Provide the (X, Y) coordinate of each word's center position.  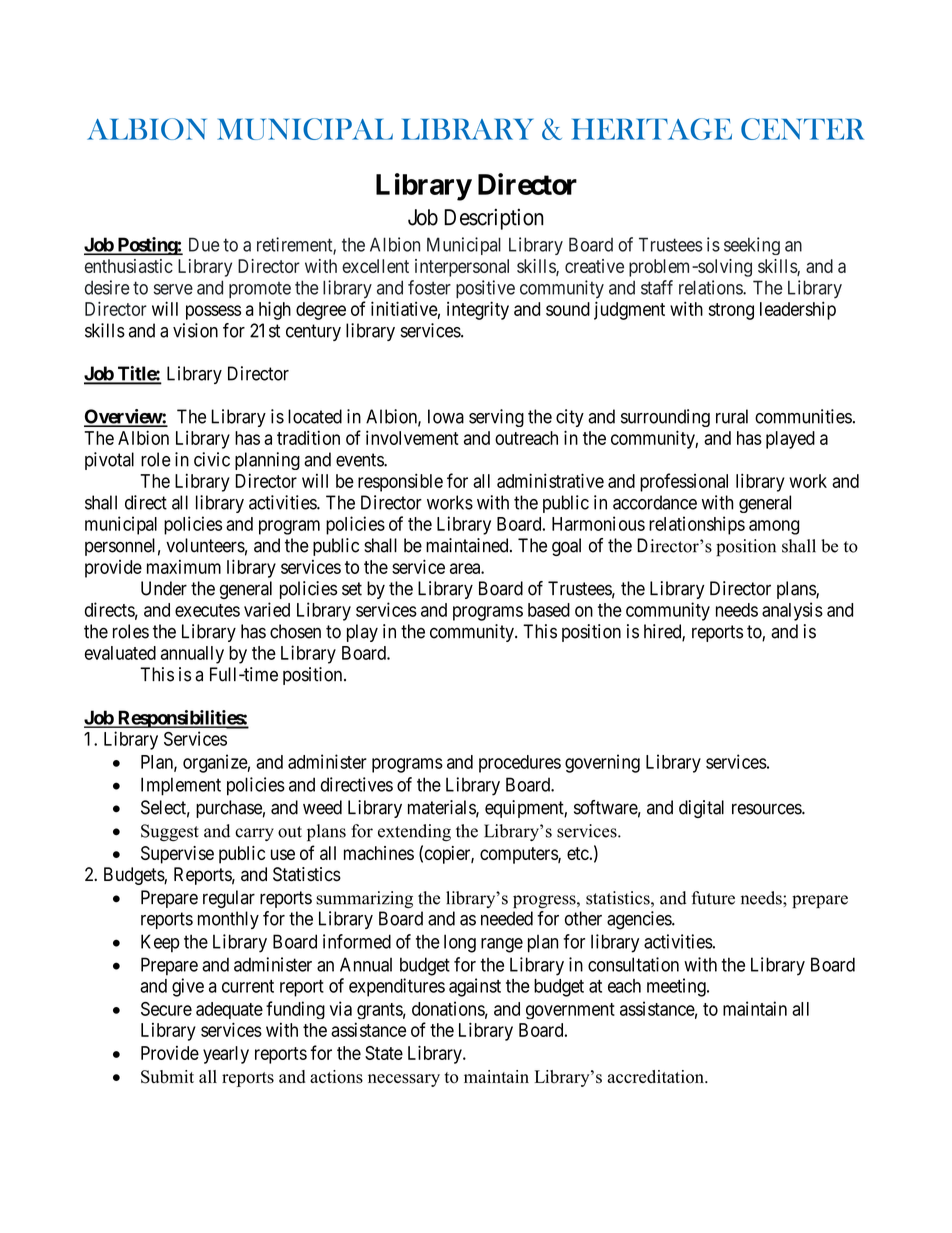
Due (204, 244)
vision (195, 330)
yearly (226, 1055)
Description (494, 219)
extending (414, 833)
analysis (792, 611)
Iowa (446, 416)
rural (732, 416)
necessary (404, 1080)
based (549, 610)
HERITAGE (652, 129)
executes (207, 610)
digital (701, 809)
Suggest (170, 833)
